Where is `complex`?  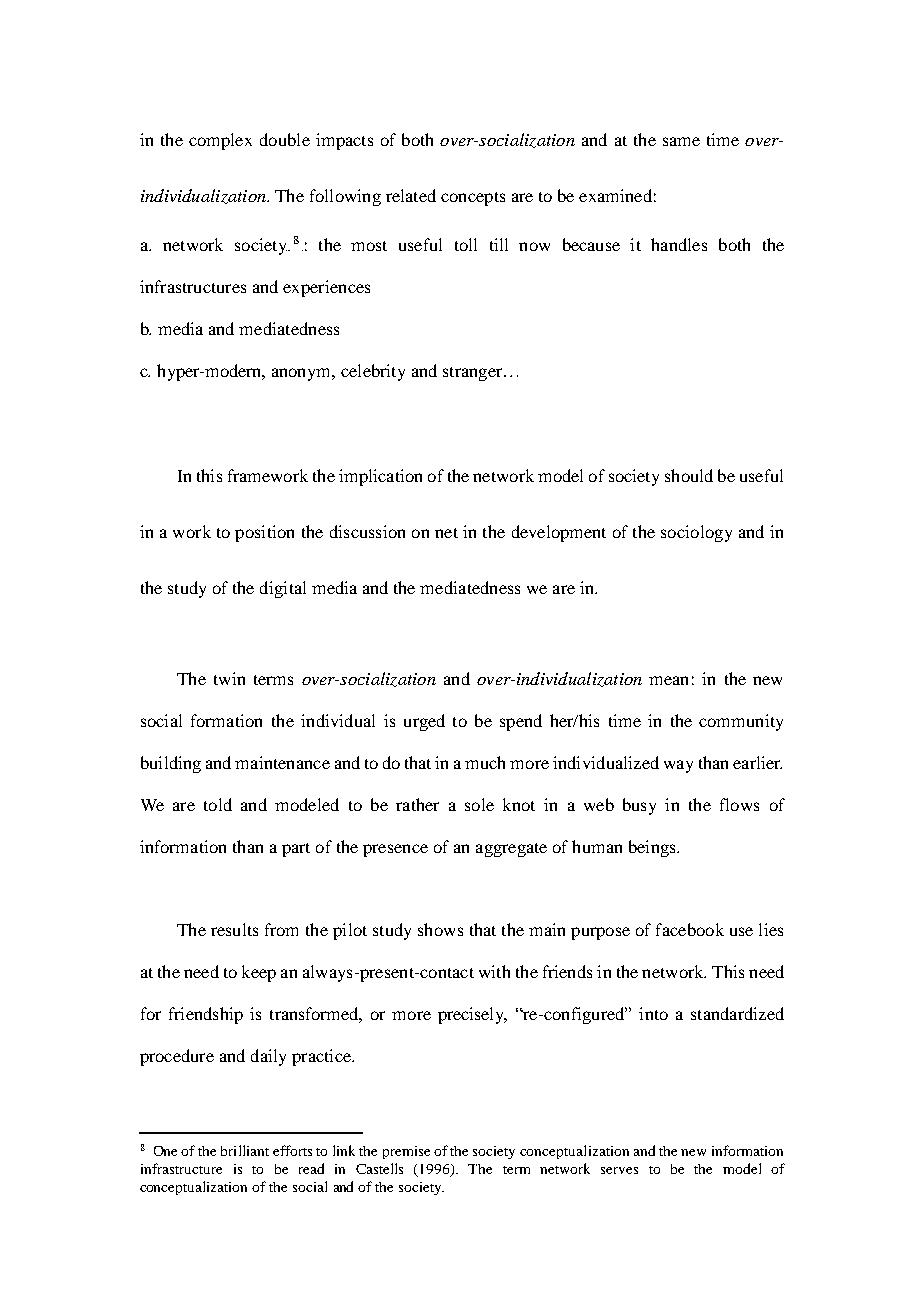 complex is located at coordinates (220, 141).
